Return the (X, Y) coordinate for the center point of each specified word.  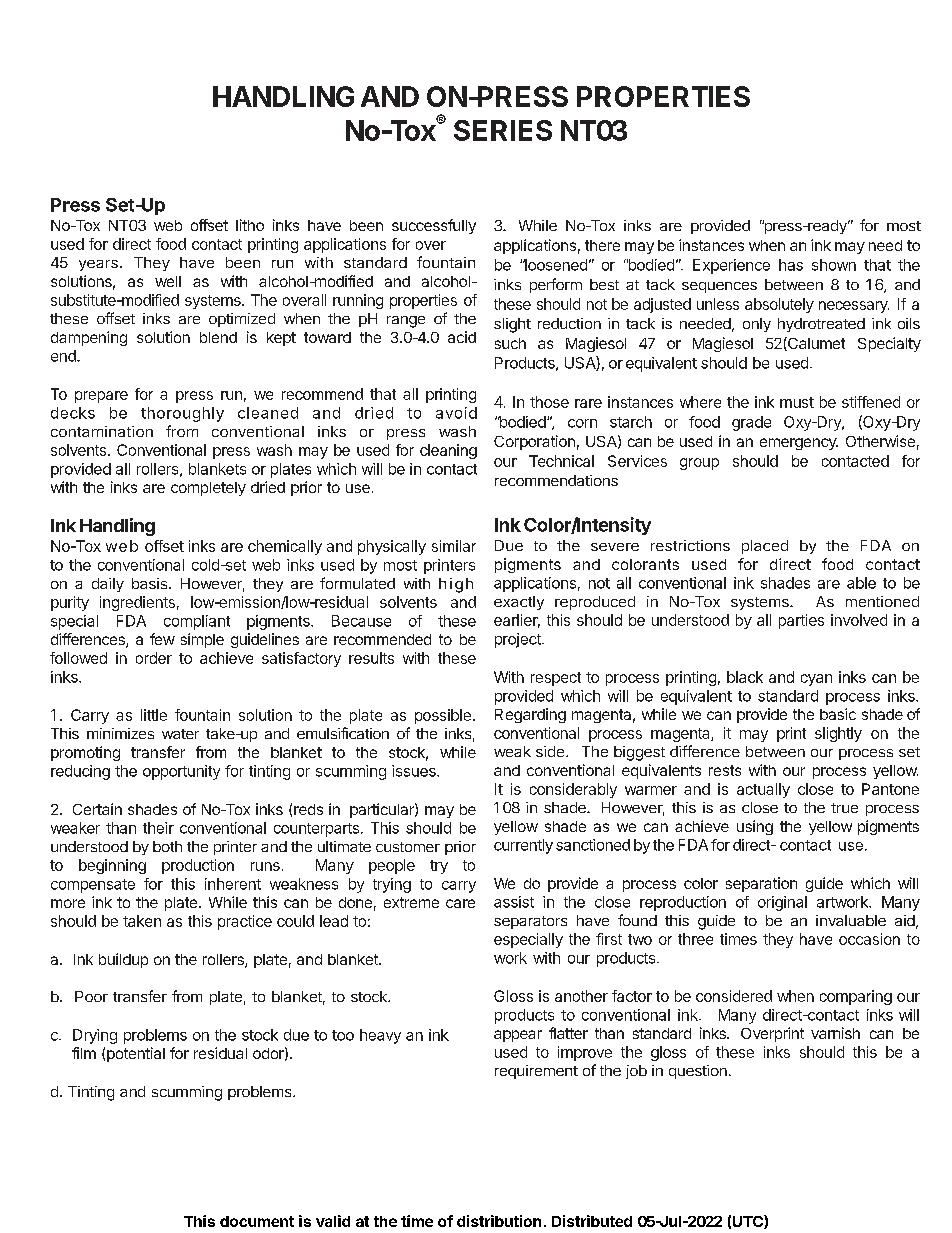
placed (765, 547)
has (791, 265)
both (167, 846)
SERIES (503, 130)
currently (523, 846)
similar (454, 546)
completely (208, 489)
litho (250, 225)
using (755, 827)
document (257, 1221)
